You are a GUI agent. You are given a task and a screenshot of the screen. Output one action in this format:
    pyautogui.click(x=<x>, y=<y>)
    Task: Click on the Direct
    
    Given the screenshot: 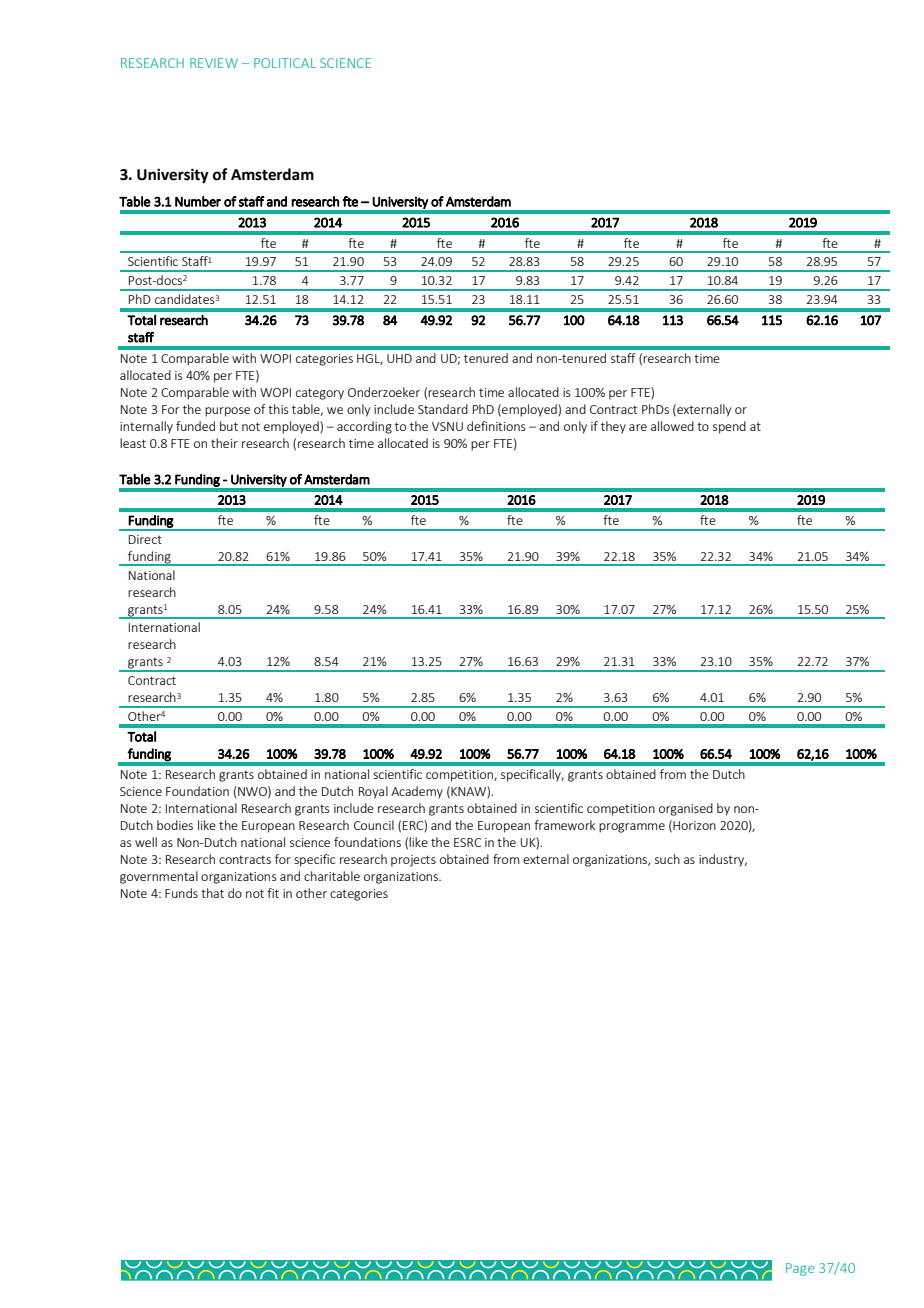 What is the action you would take?
    pyautogui.click(x=145, y=539)
